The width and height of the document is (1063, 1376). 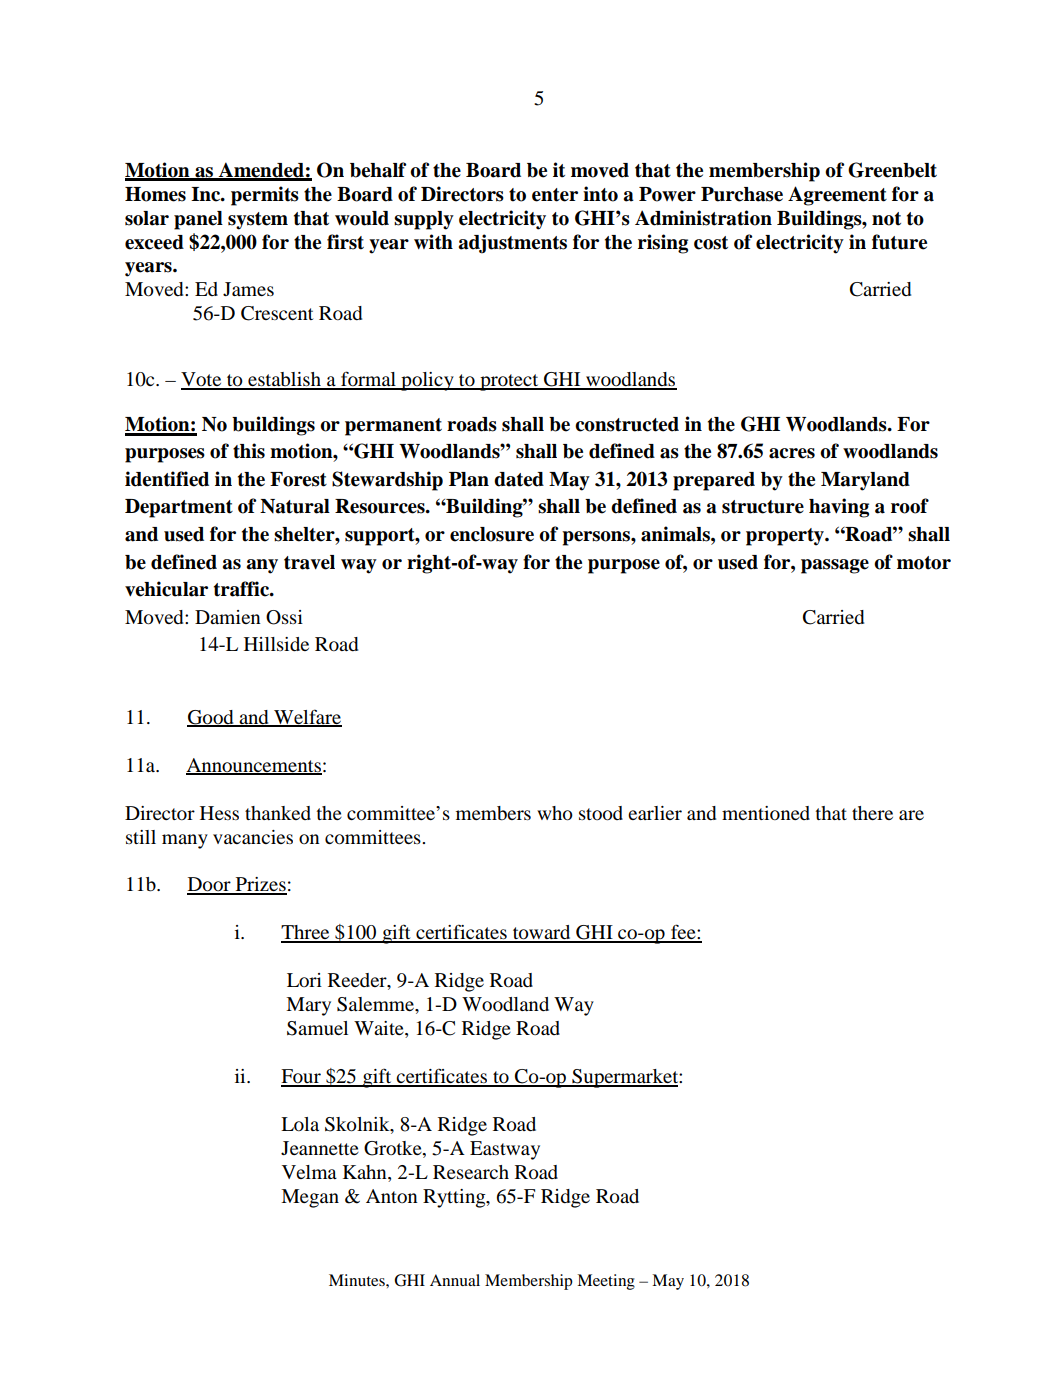 What do you see at coordinates (310, 1198) in the document?
I see `Megan` at bounding box center [310, 1198].
